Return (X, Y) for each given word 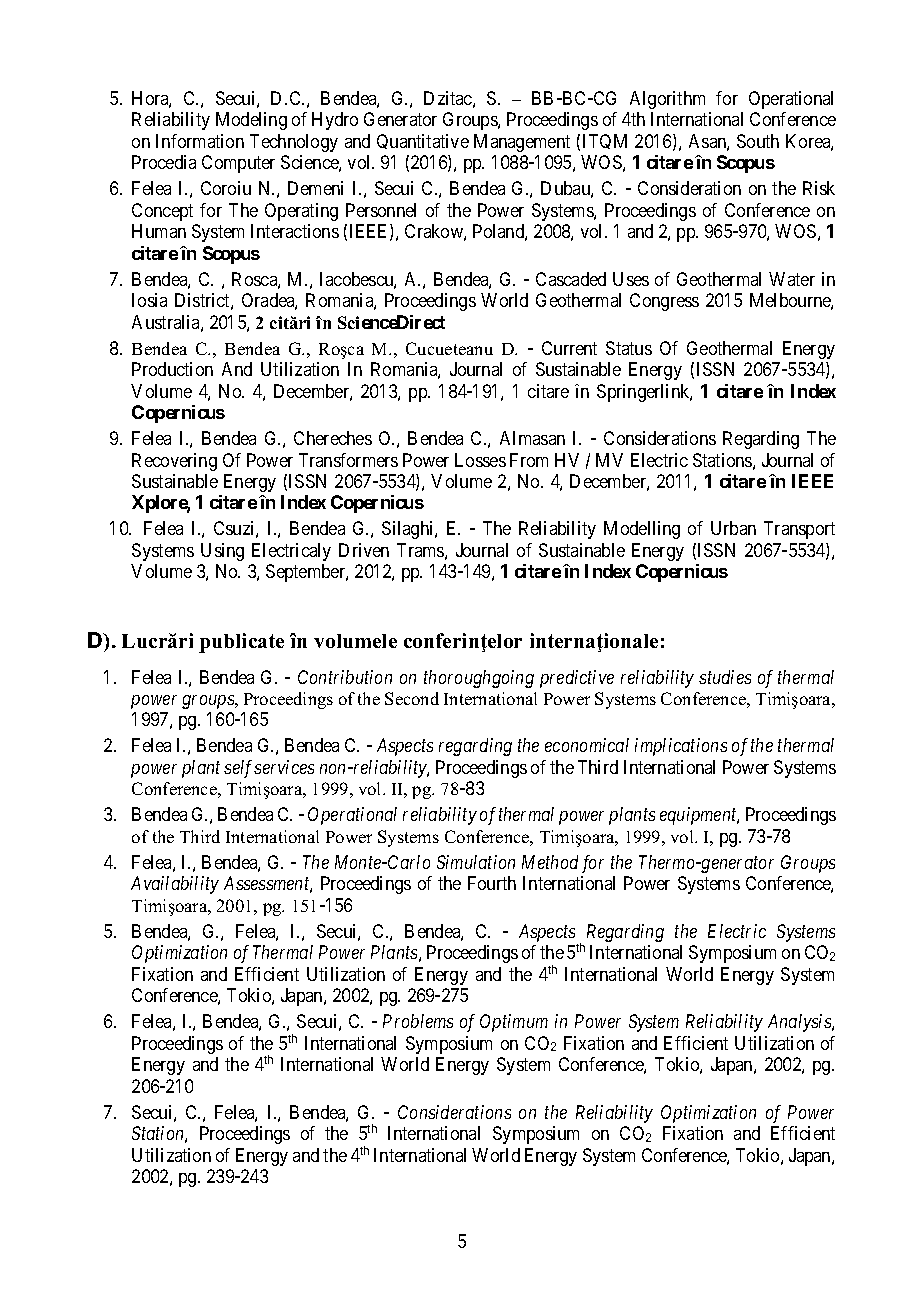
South (758, 141)
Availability (175, 885)
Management (522, 143)
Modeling (251, 121)
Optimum (514, 1023)
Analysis (800, 1023)
